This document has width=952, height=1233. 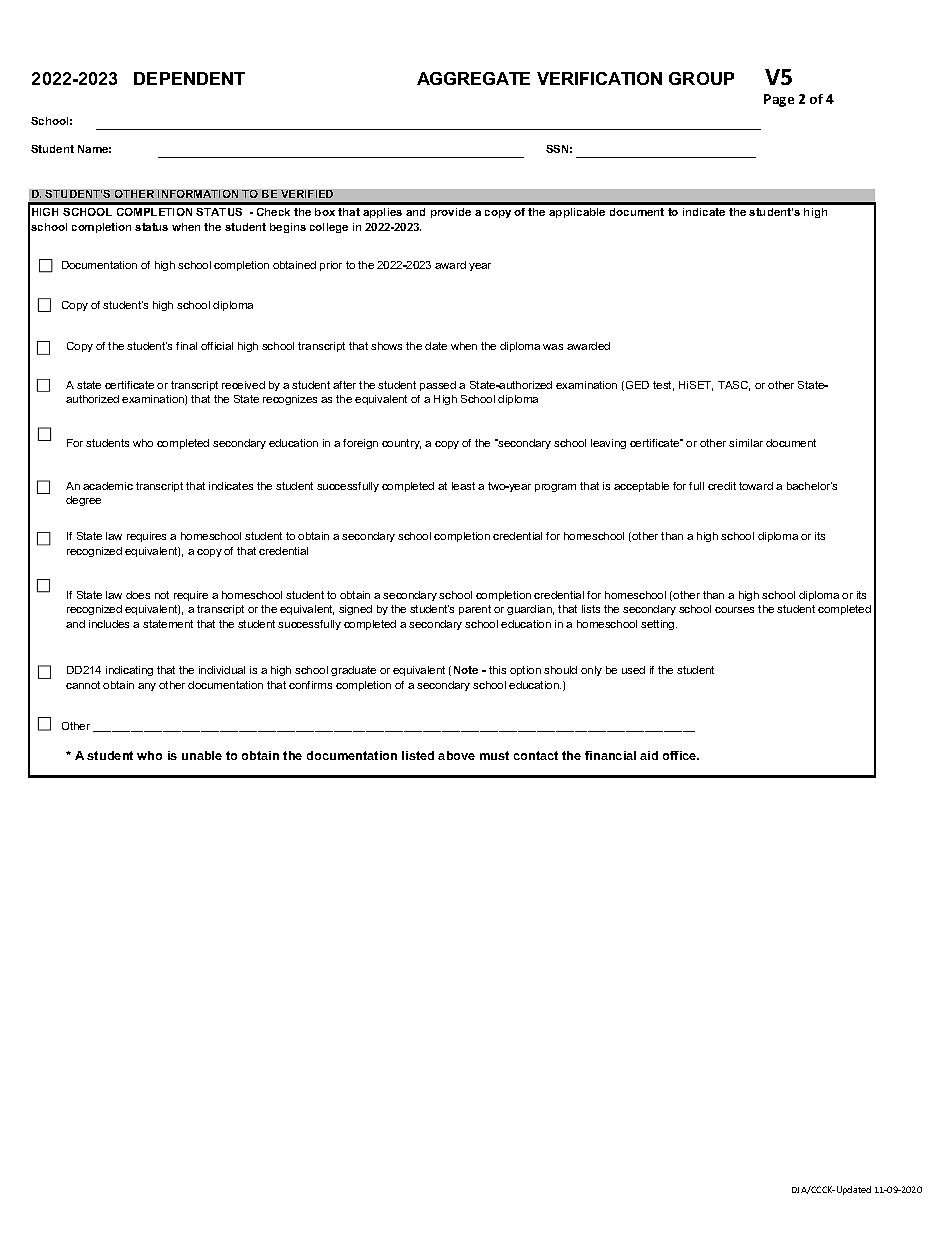 I want to click on GROUP, so click(x=701, y=78).
